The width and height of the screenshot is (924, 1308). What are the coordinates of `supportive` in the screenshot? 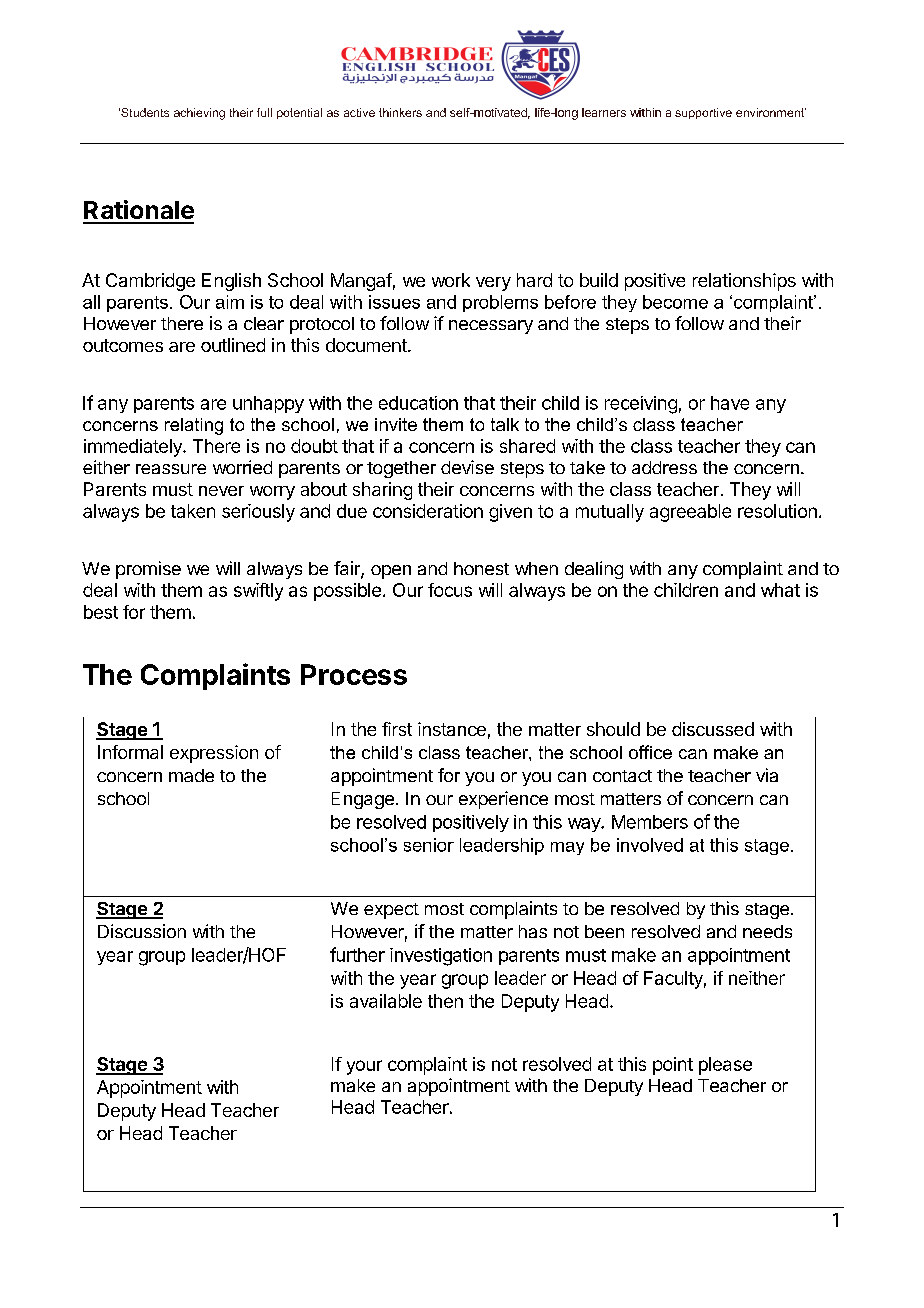 It's located at (703, 113).
